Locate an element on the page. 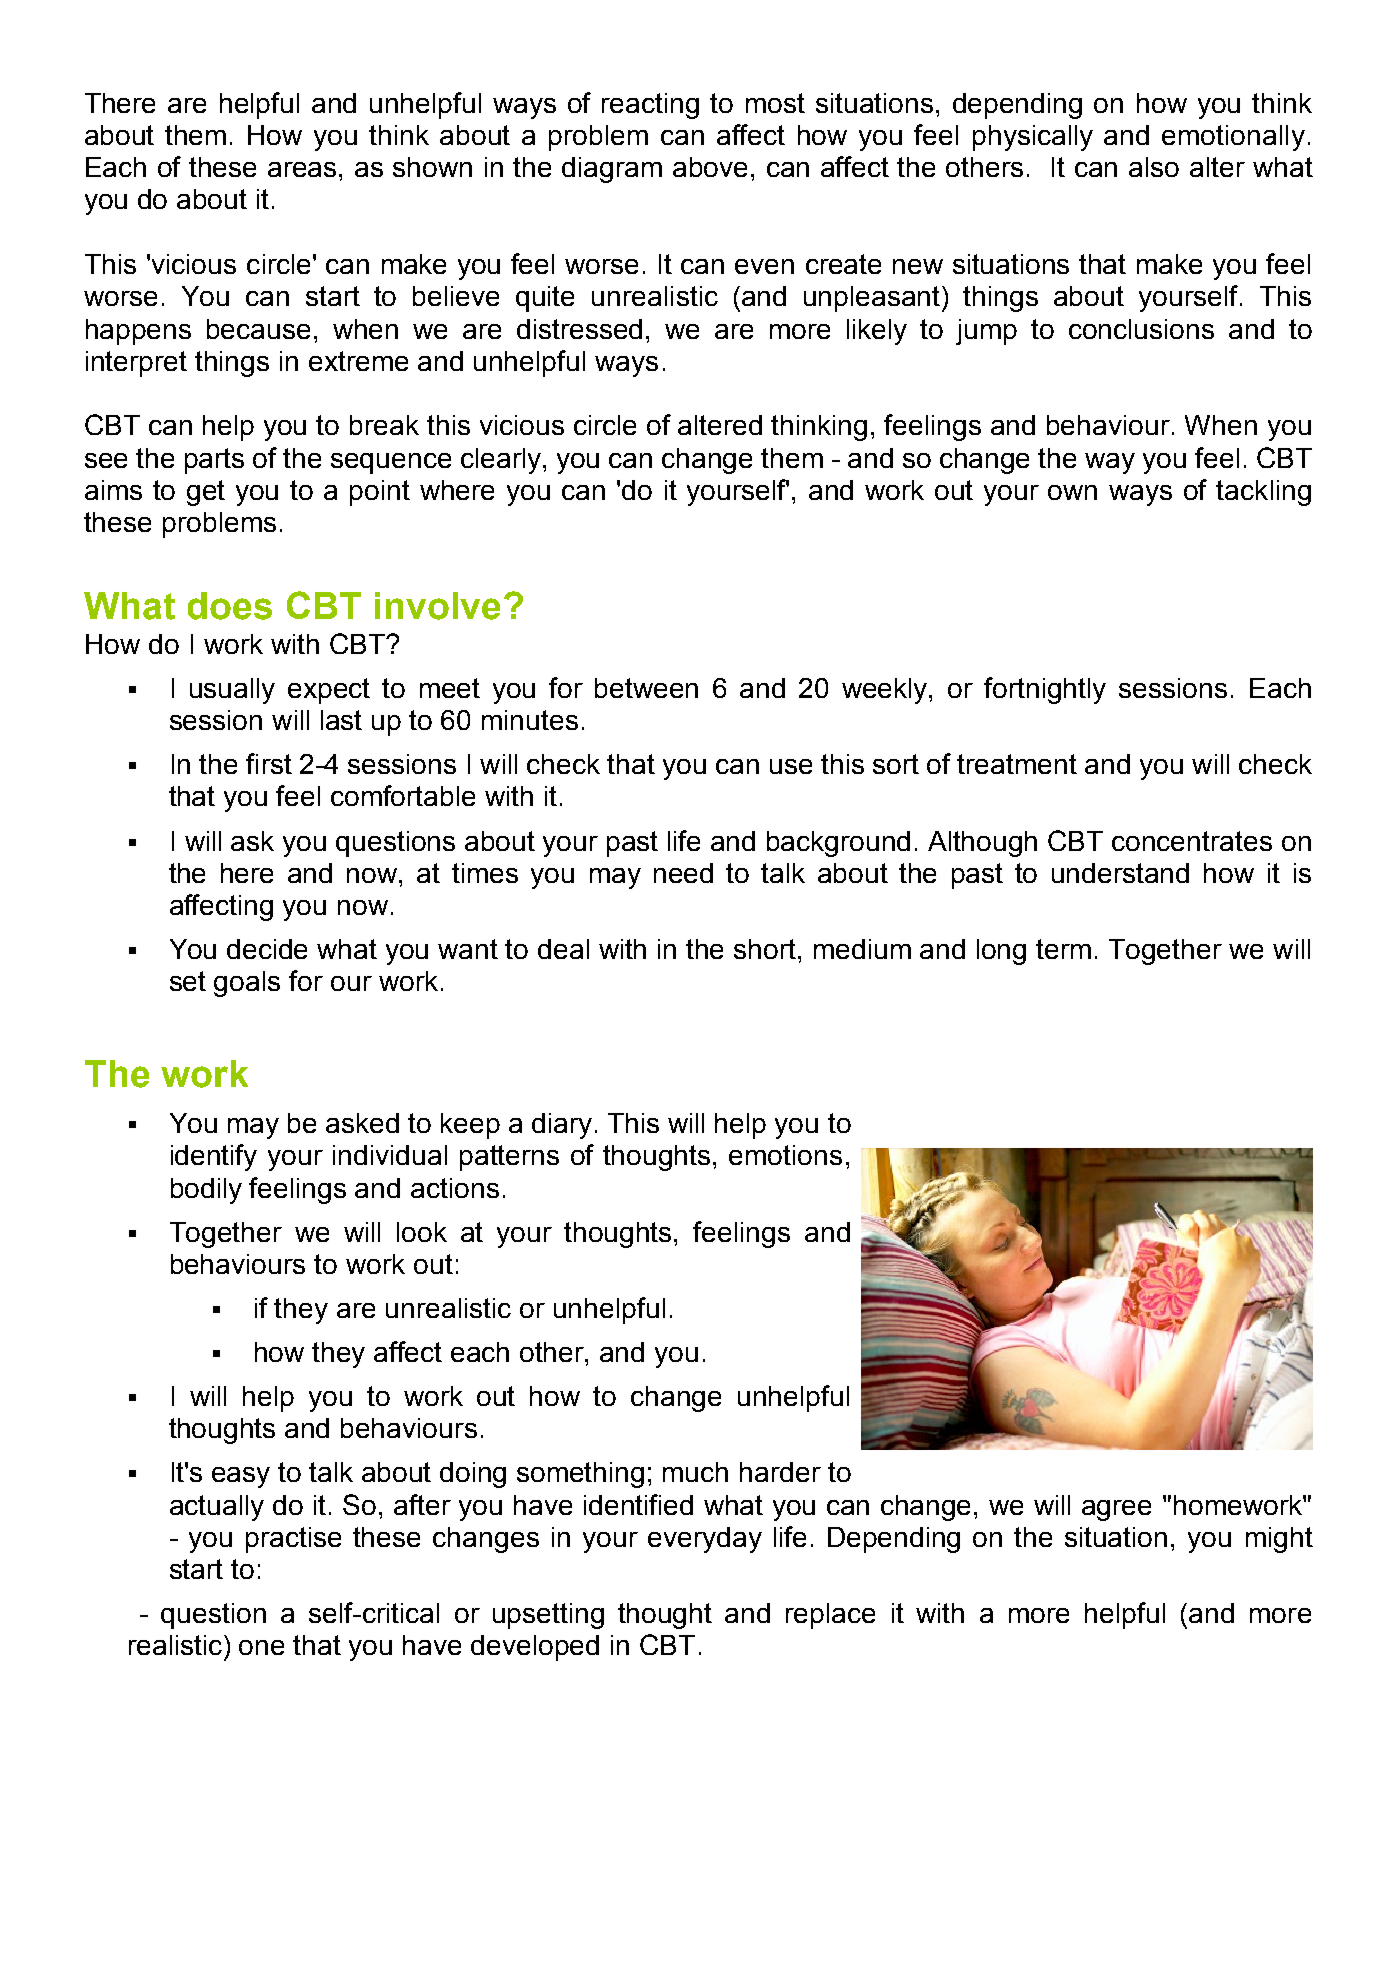 This page has height=1975, width=1397. decide is located at coordinates (267, 949).
